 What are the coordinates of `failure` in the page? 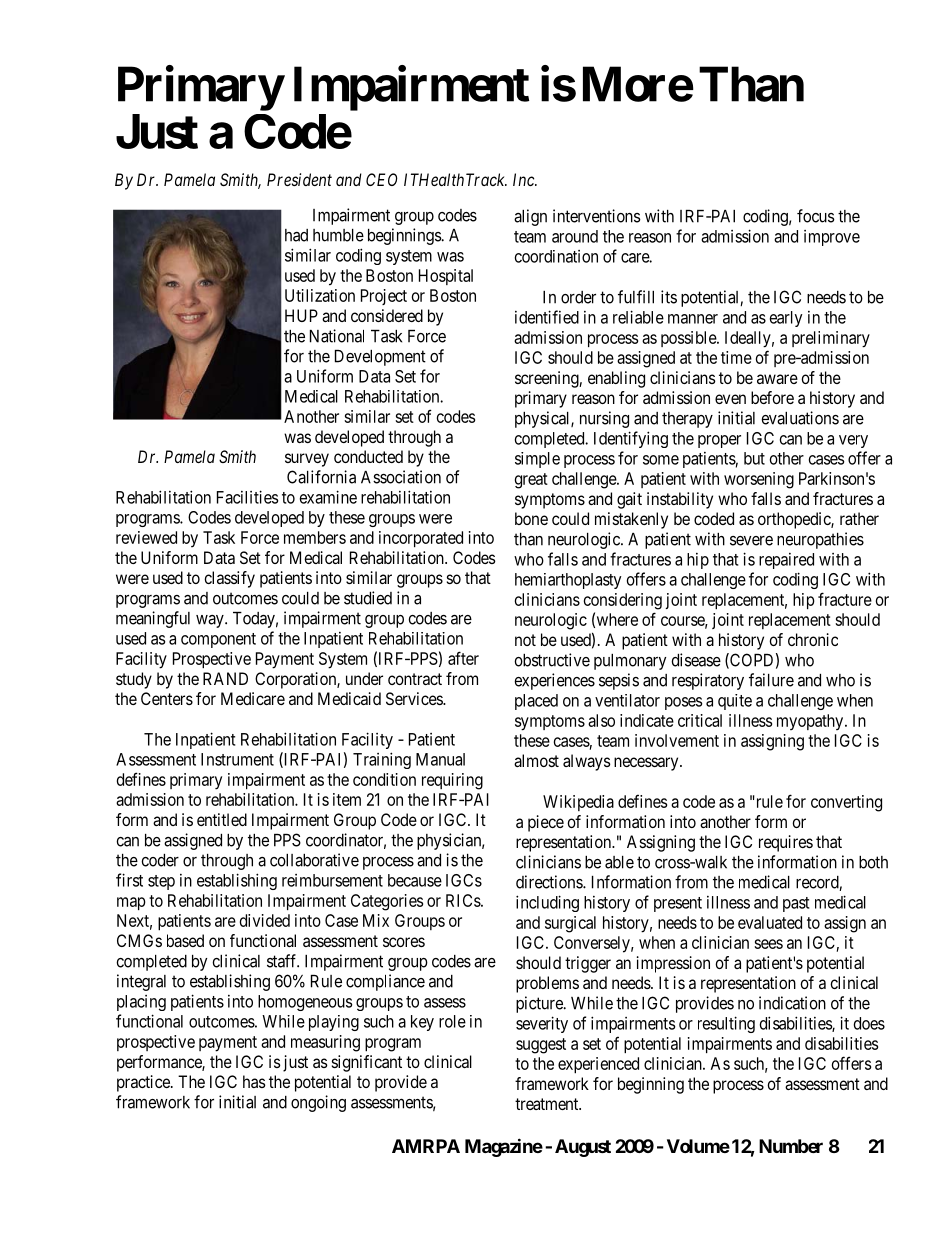 It's located at (771, 680).
